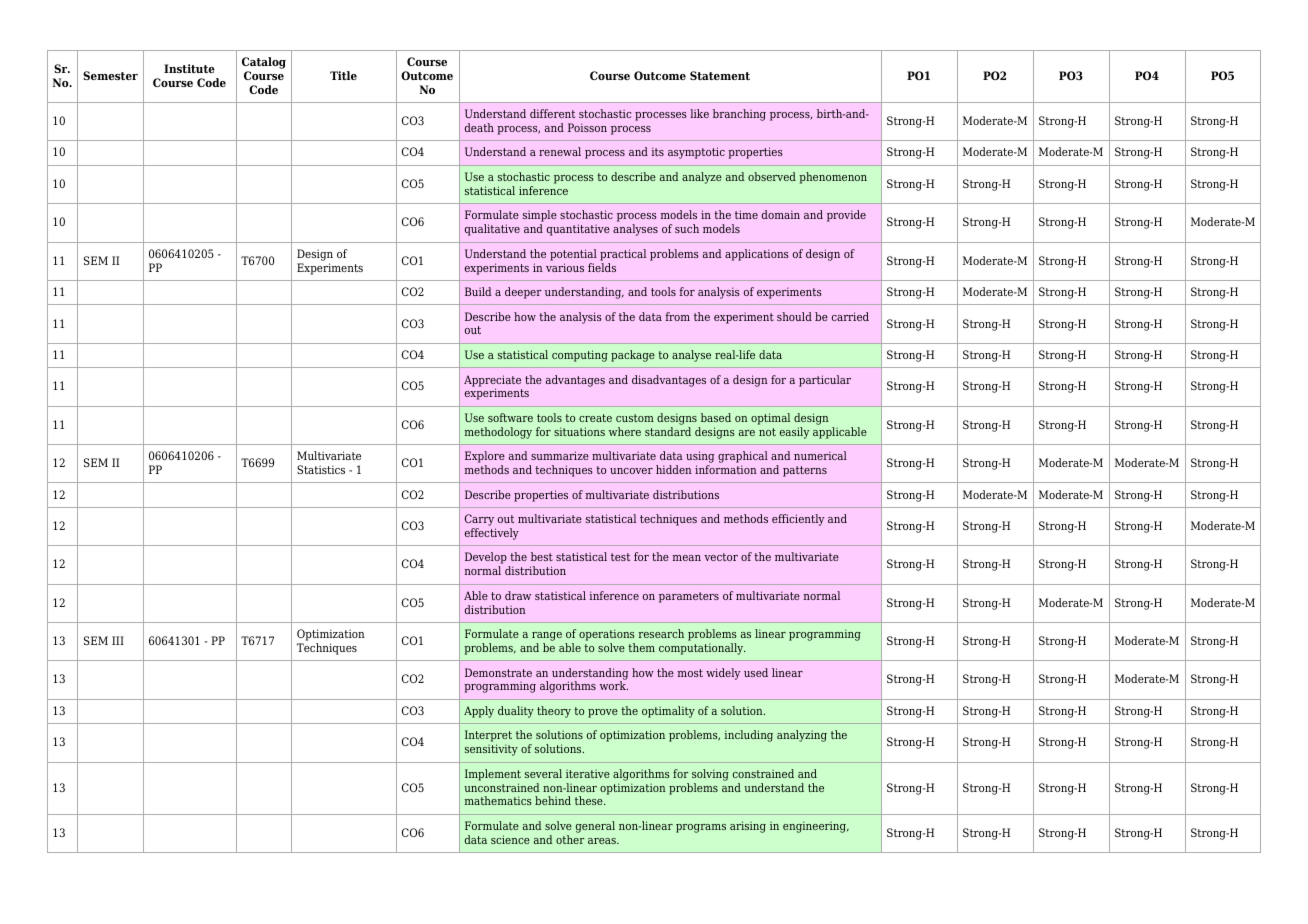  What do you see at coordinates (189, 68) in the document?
I see `Institute` at bounding box center [189, 68].
